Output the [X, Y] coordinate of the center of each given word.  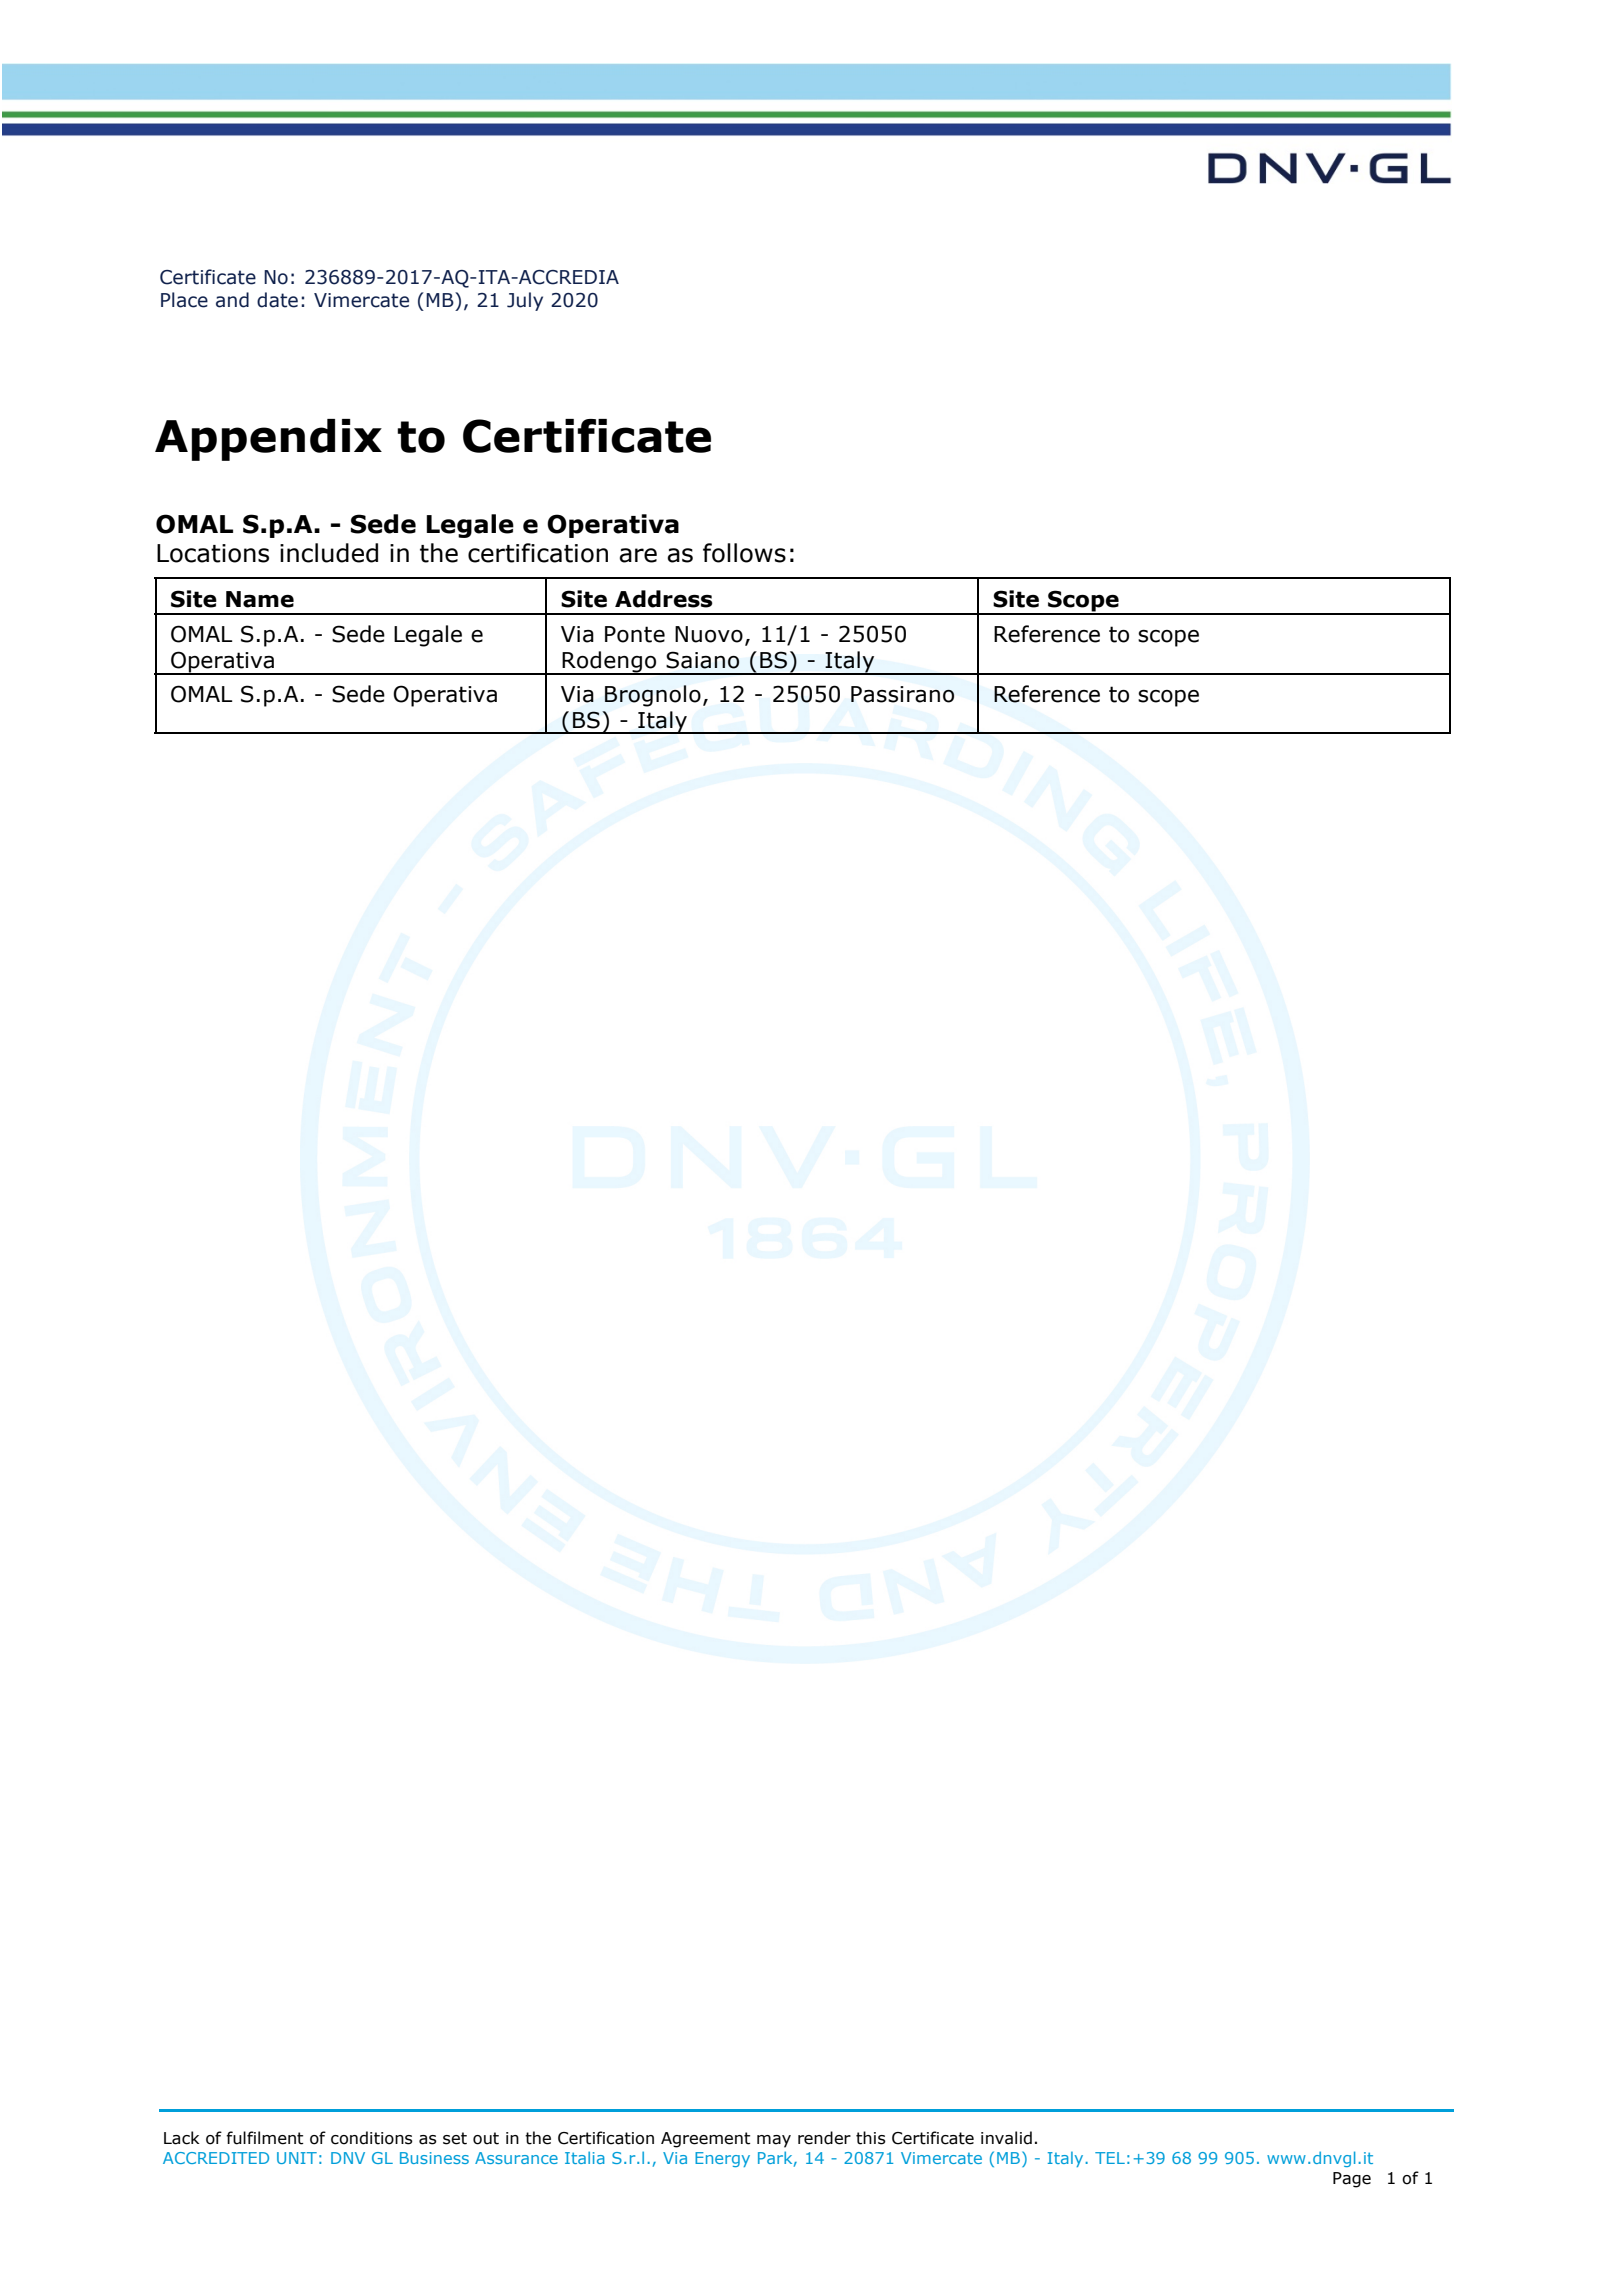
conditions [372, 2138]
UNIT [297, 2158]
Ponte [635, 634]
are [638, 555]
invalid [1006, 2138]
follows [744, 553]
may [774, 2141]
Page [1352, 2180]
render [824, 2138]
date [277, 300]
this [871, 2138]
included [329, 553]
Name [260, 599]
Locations [213, 553]
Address [664, 599]
